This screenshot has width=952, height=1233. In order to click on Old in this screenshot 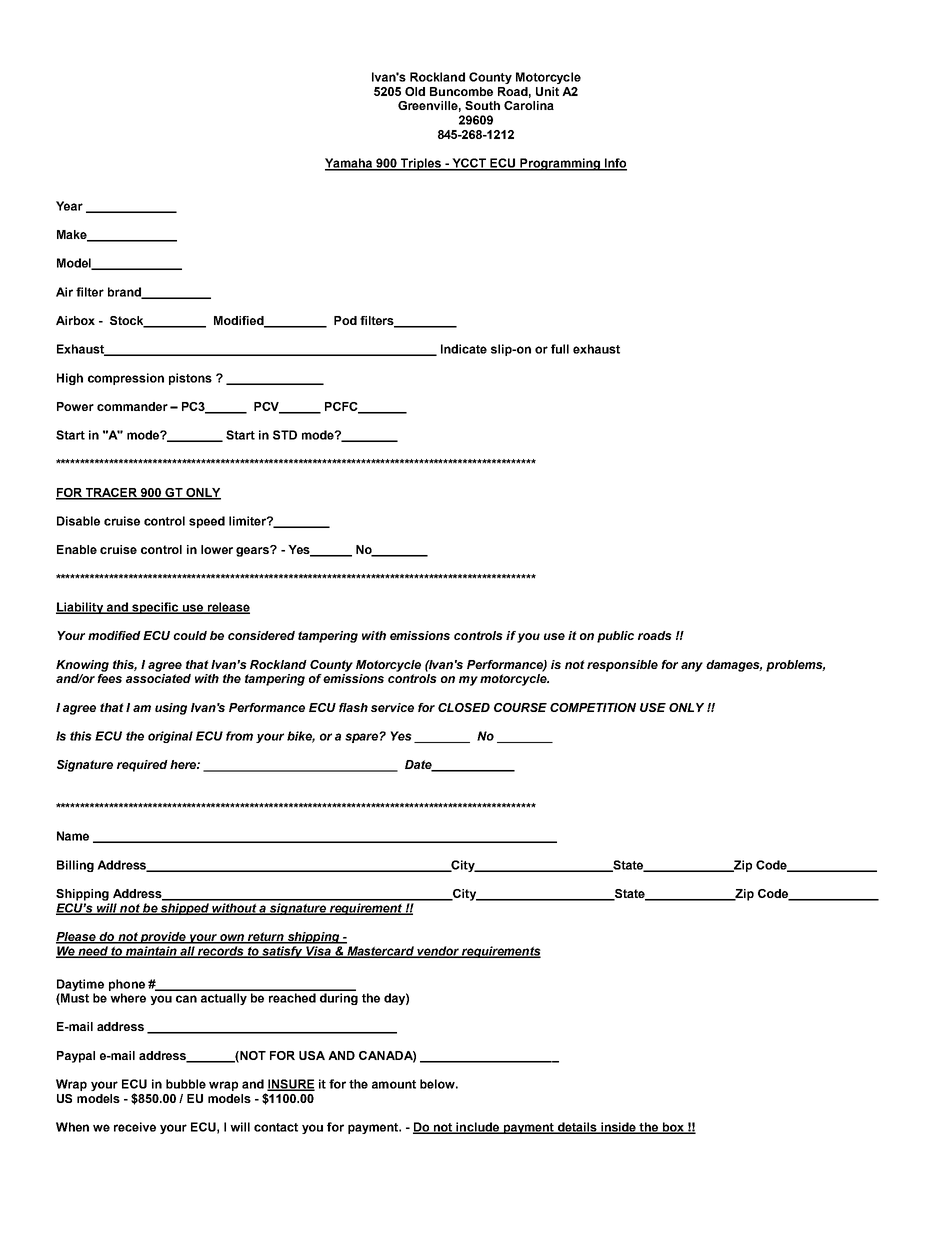, I will do `click(415, 91)`.
